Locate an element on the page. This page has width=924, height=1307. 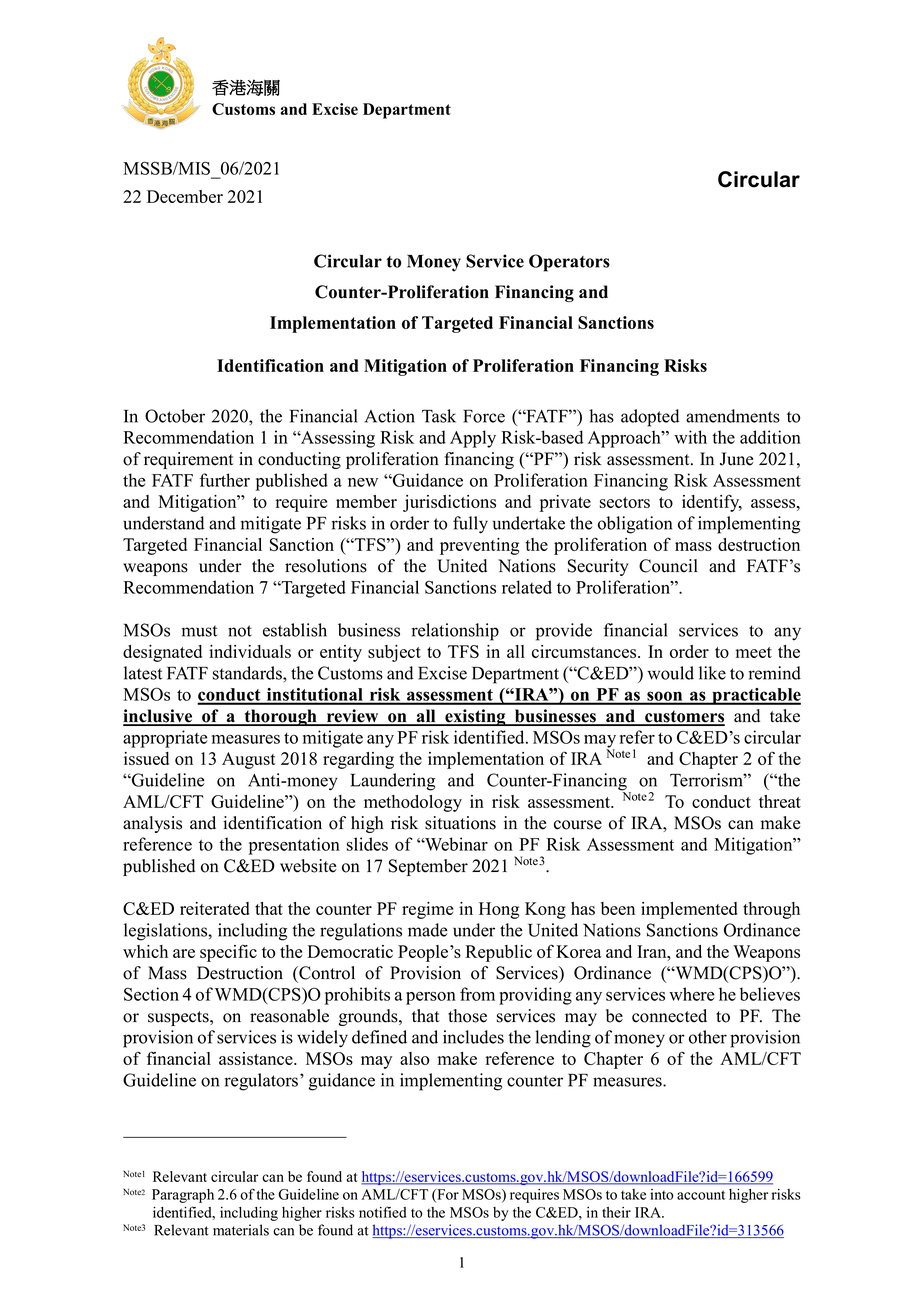
Paragraph is located at coordinates (183, 1196).
